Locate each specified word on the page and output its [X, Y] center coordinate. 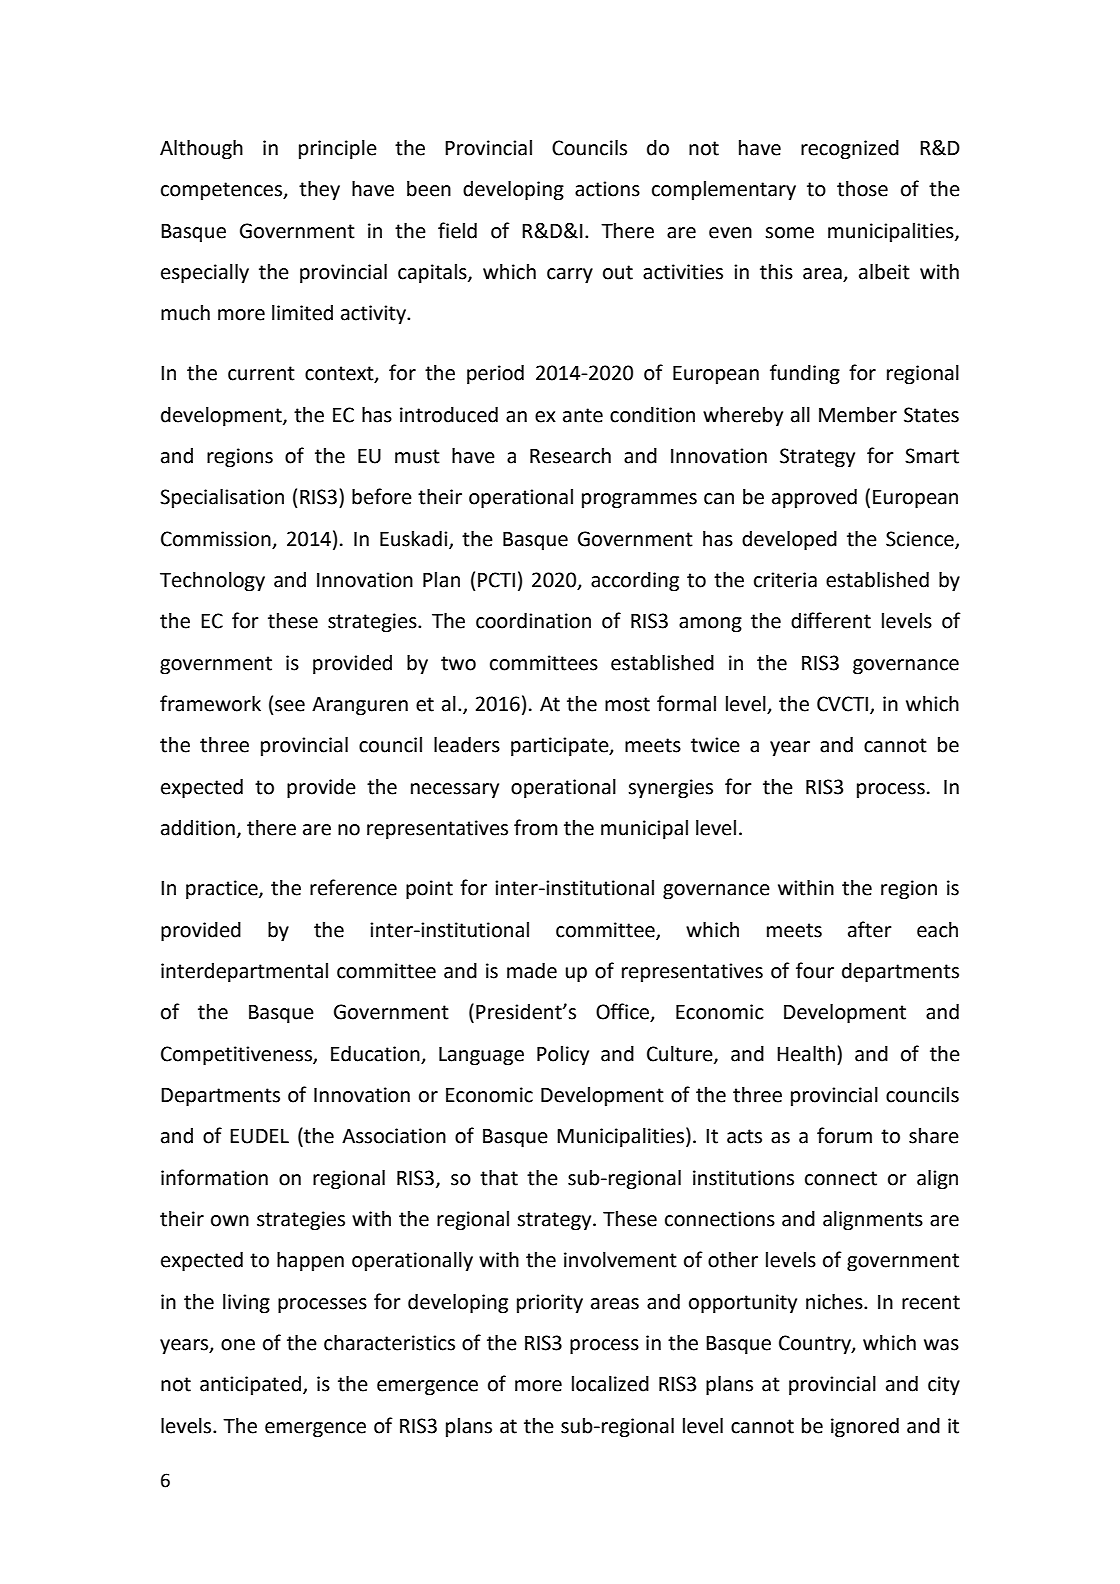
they [319, 191]
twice [715, 745]
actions [607, 189]
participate [561, 747]
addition [198, 828]
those [862, 189]
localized [610, 1384]
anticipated [252, 1386]
